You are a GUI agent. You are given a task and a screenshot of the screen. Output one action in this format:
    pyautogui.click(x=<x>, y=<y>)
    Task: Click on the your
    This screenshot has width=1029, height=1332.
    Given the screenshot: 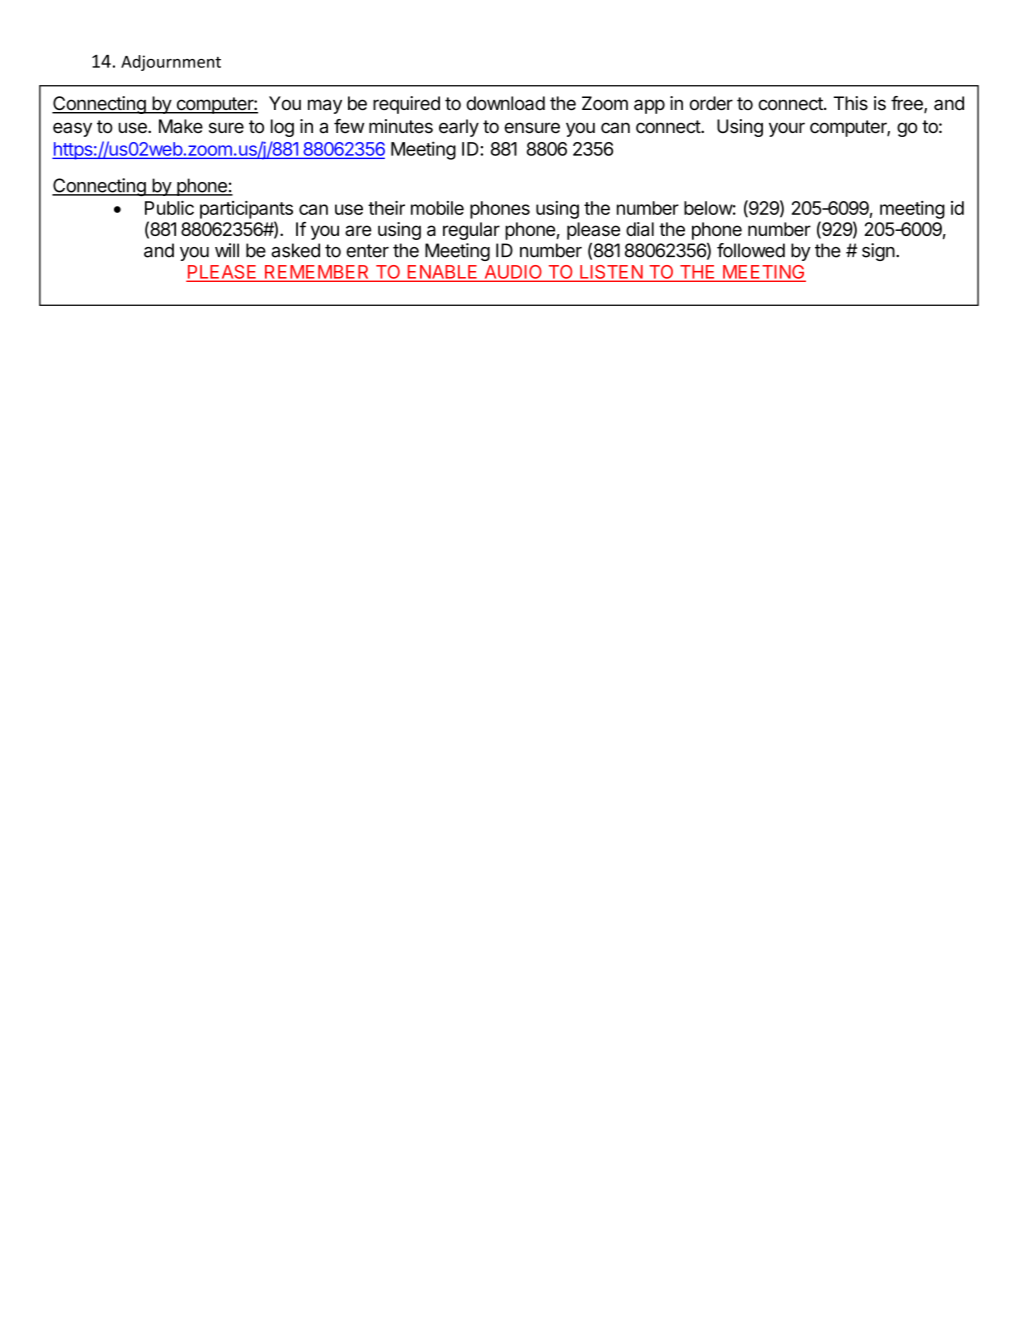 What is the action you would take?
    pyautogui.click(x=787, y=129)
